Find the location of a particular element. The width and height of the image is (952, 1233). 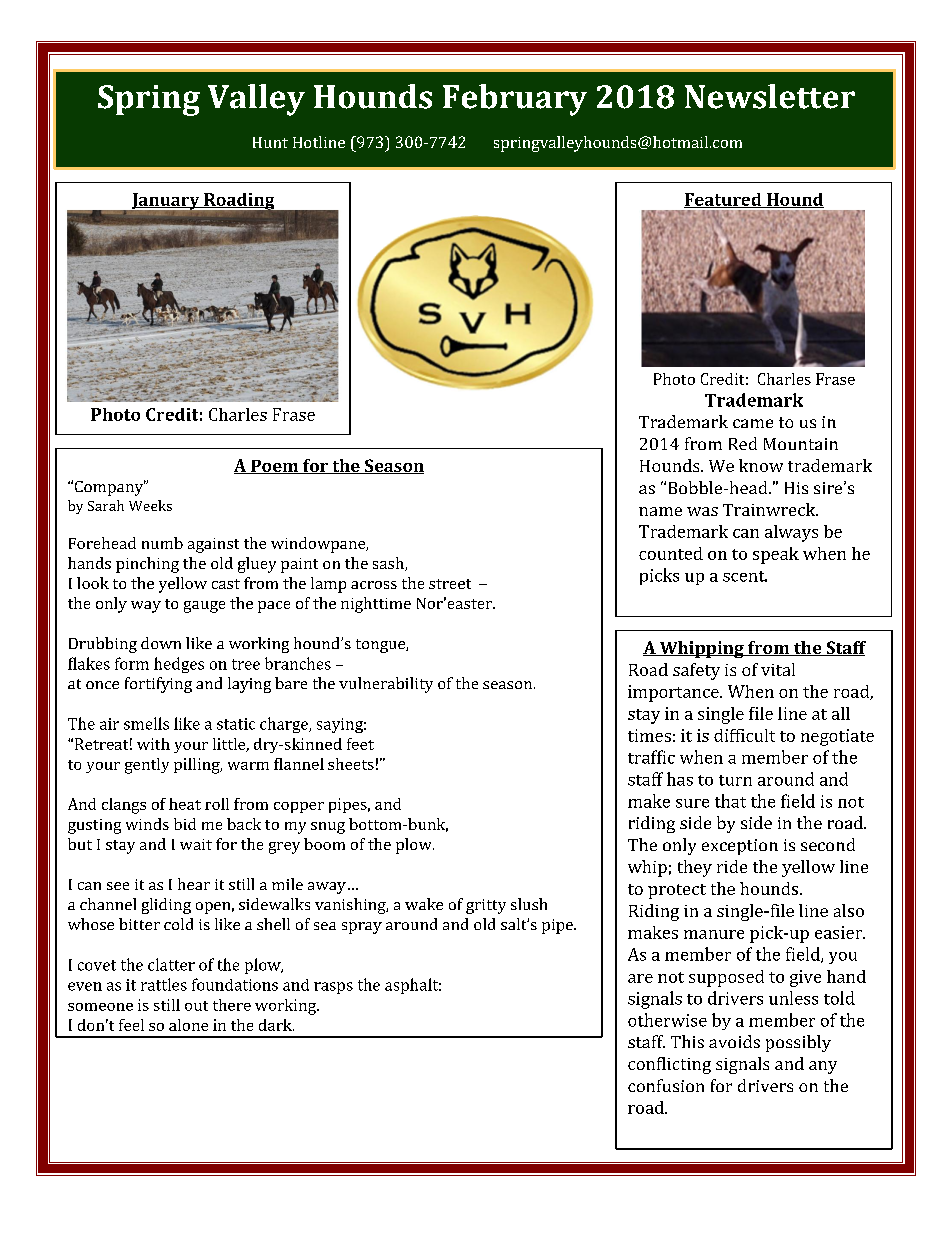

Newsletter is located at coordinates (770, 96).
